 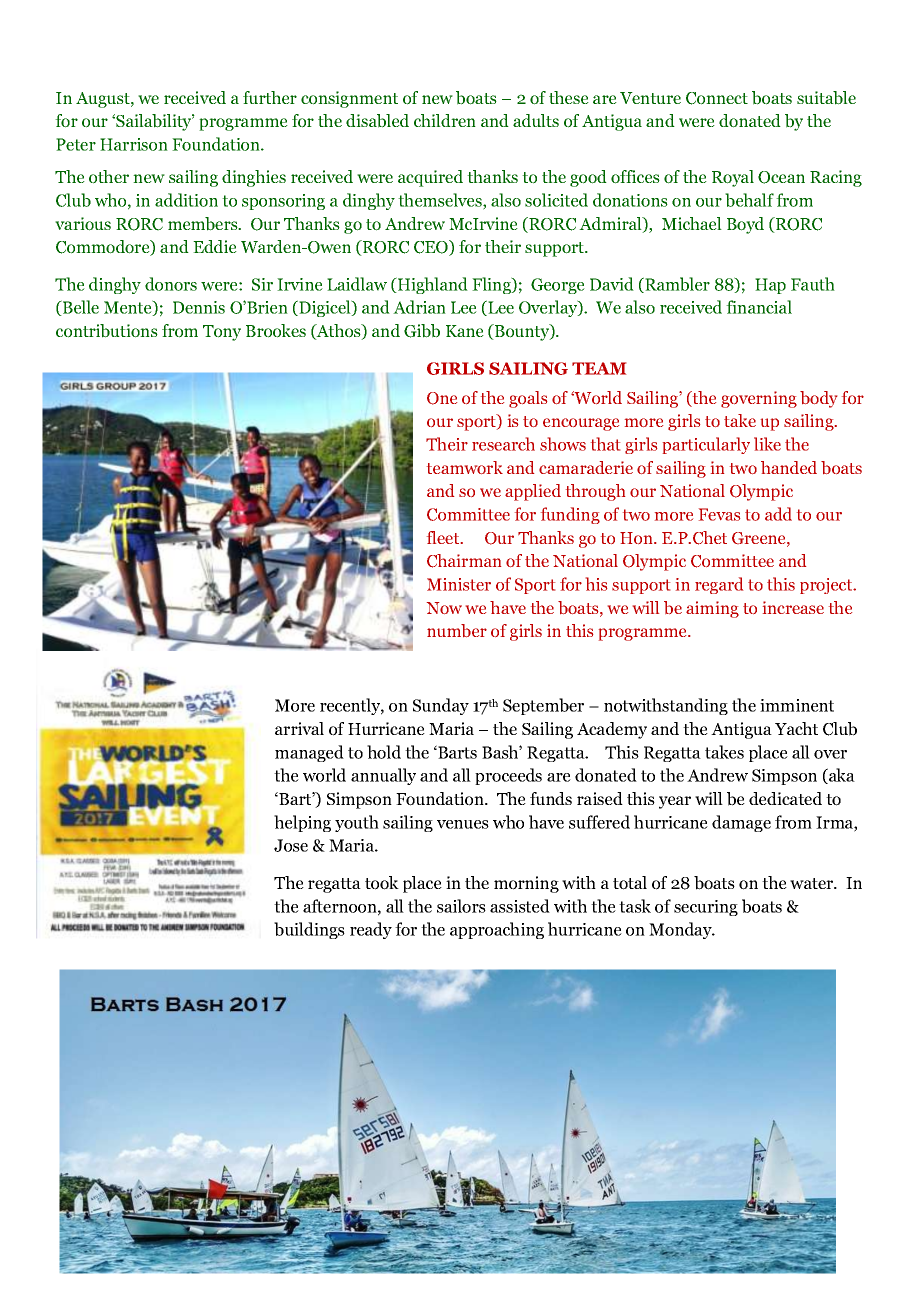 I want to click on securing, so click(x=706, y=908).
